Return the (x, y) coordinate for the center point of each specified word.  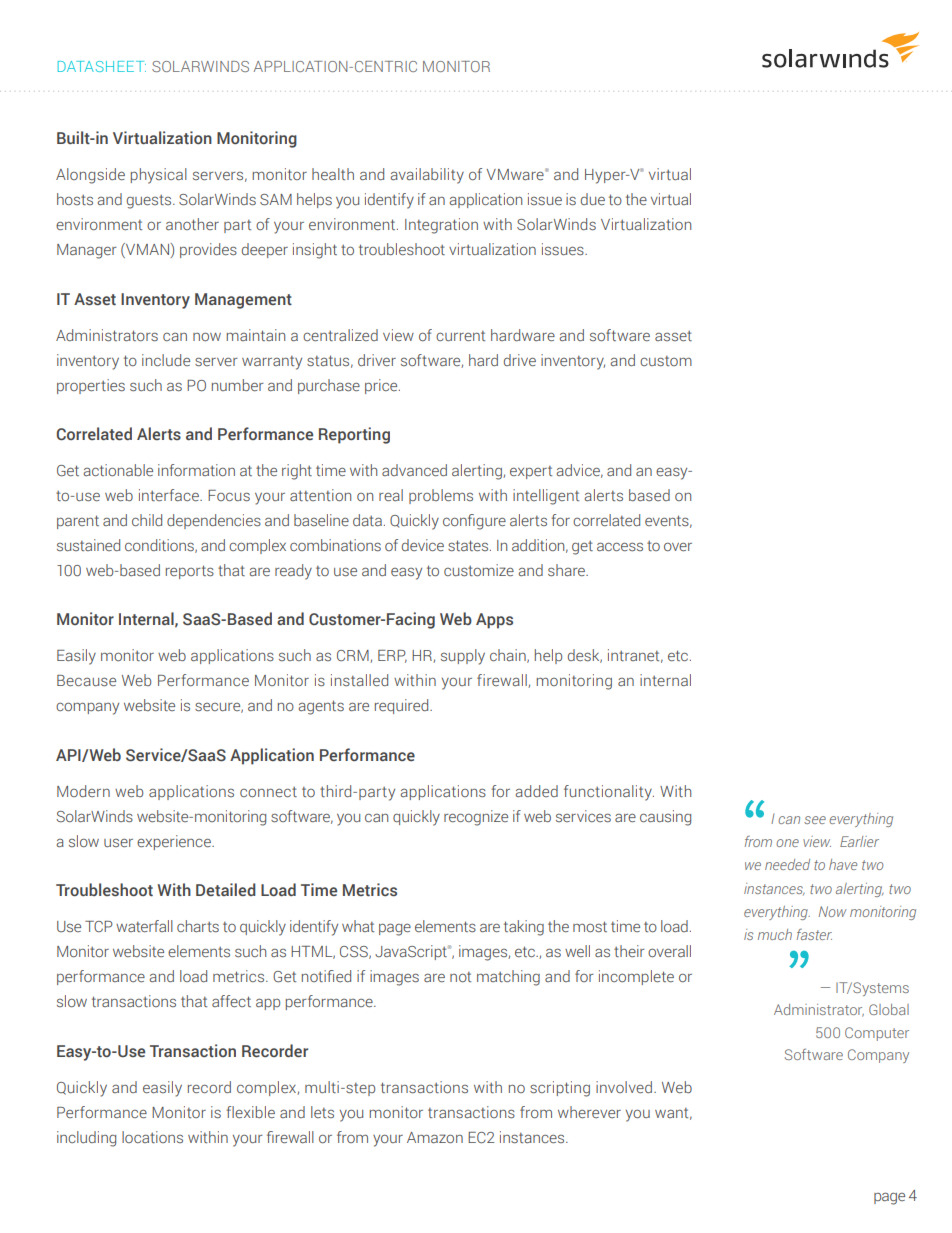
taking (524, 928)
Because (86, 681)
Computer (877, 1034)
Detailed (226, 889)
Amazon (435, 1137)
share (567, 570)
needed (787, 864)
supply (463, 657)
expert (531, 472)
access (620, 547)
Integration (441, 226)
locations (152, 1137)
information (196, 470)
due (593, 199)
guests (150, 202)
